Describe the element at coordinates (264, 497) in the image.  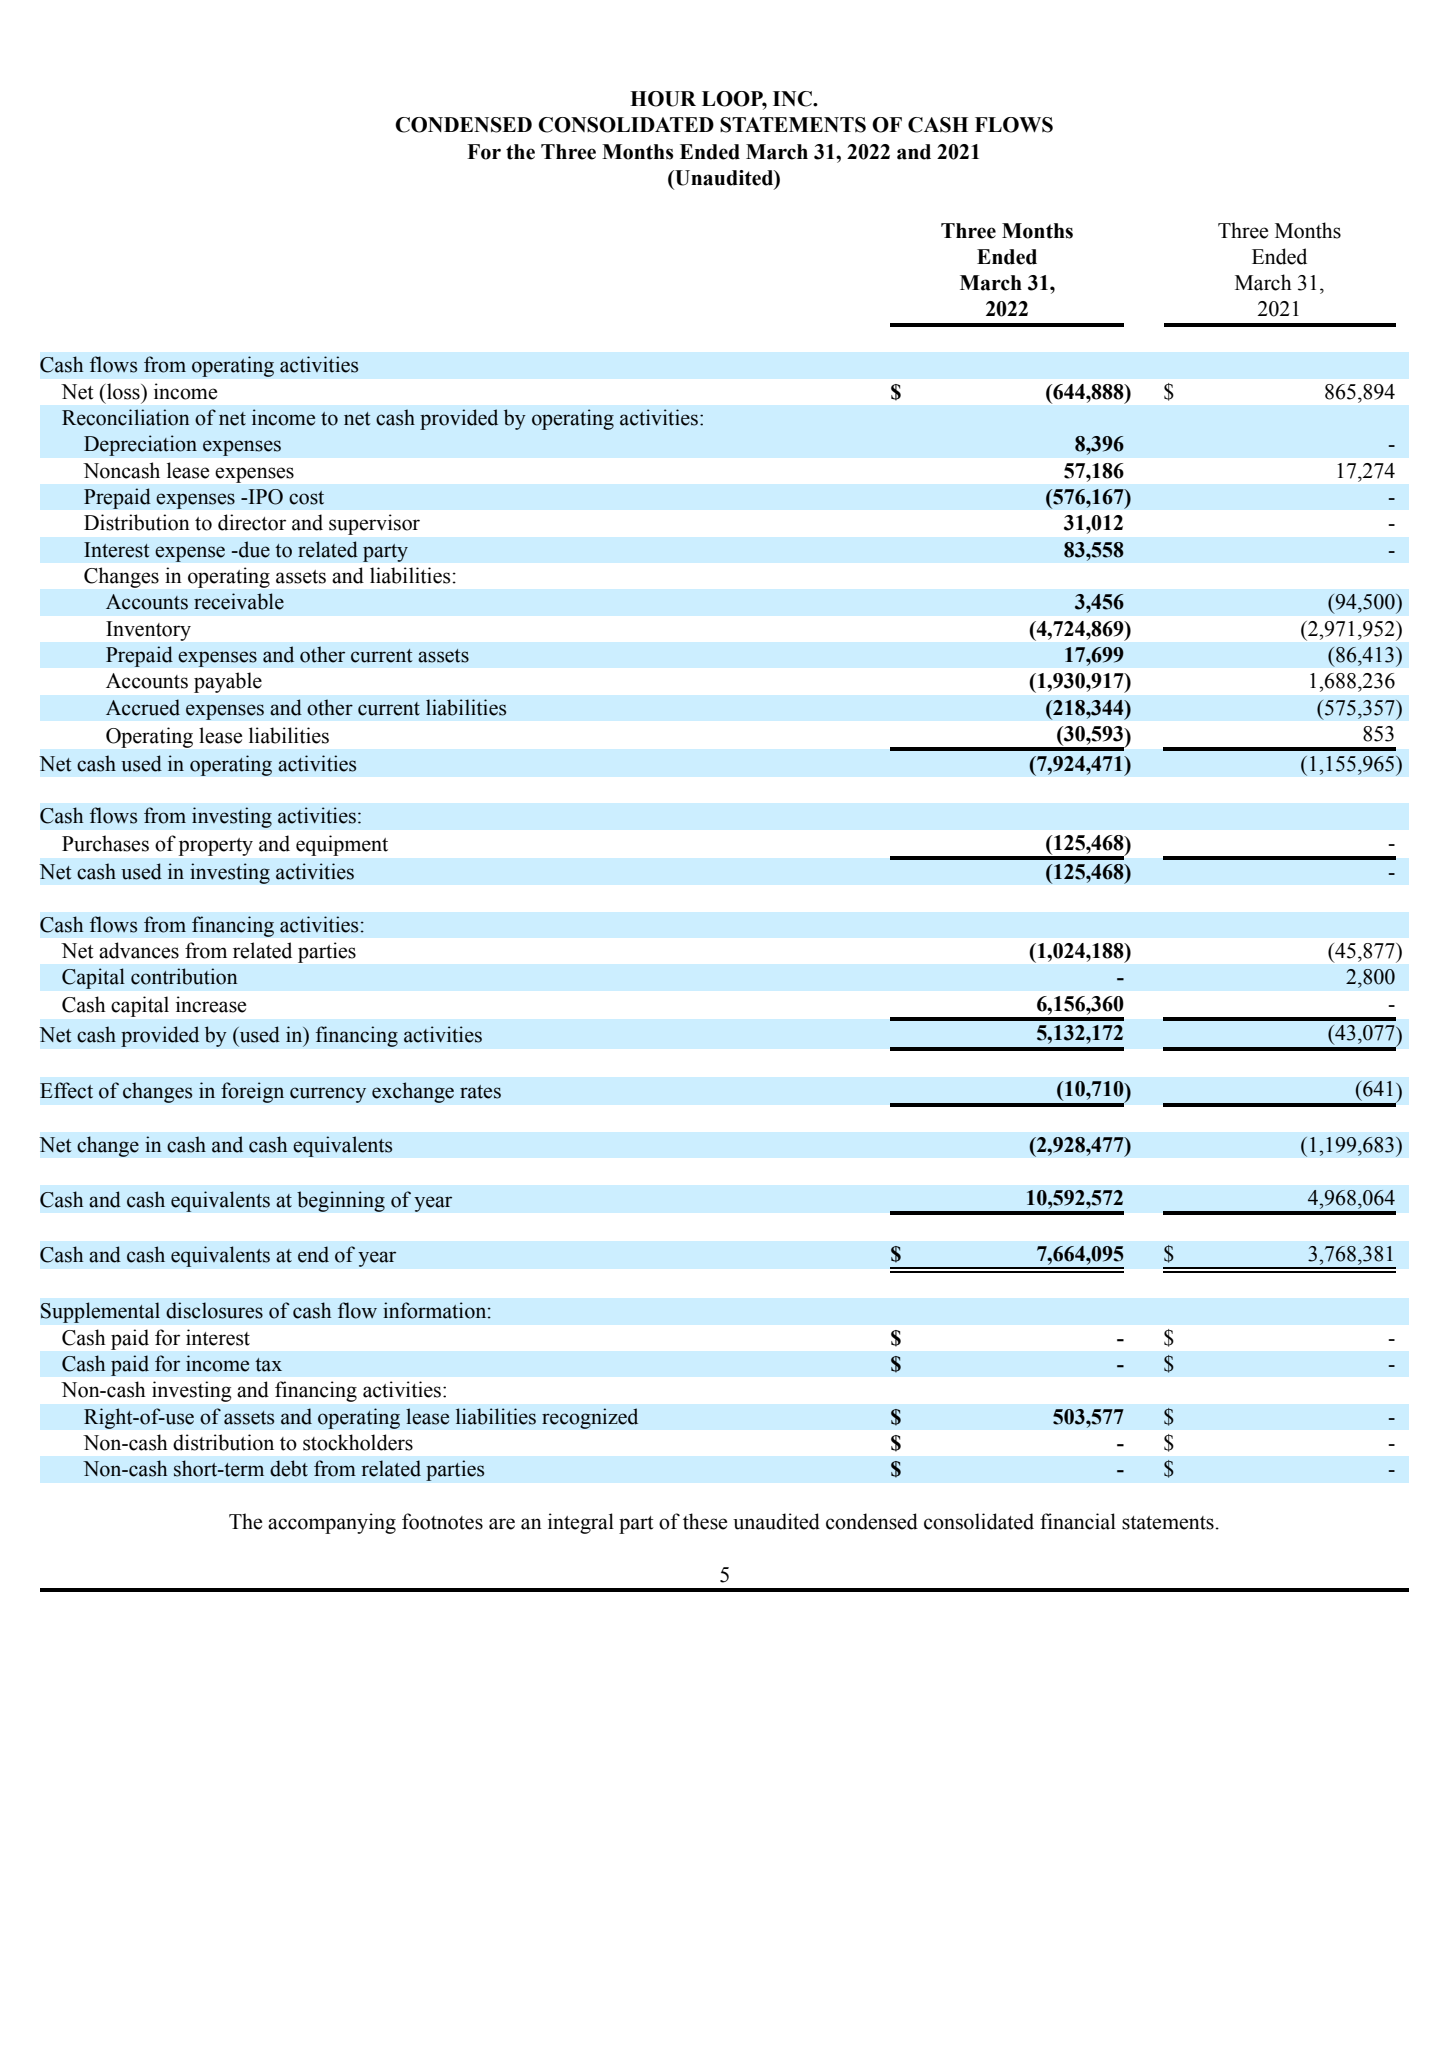
I see `IPO` at that location.
